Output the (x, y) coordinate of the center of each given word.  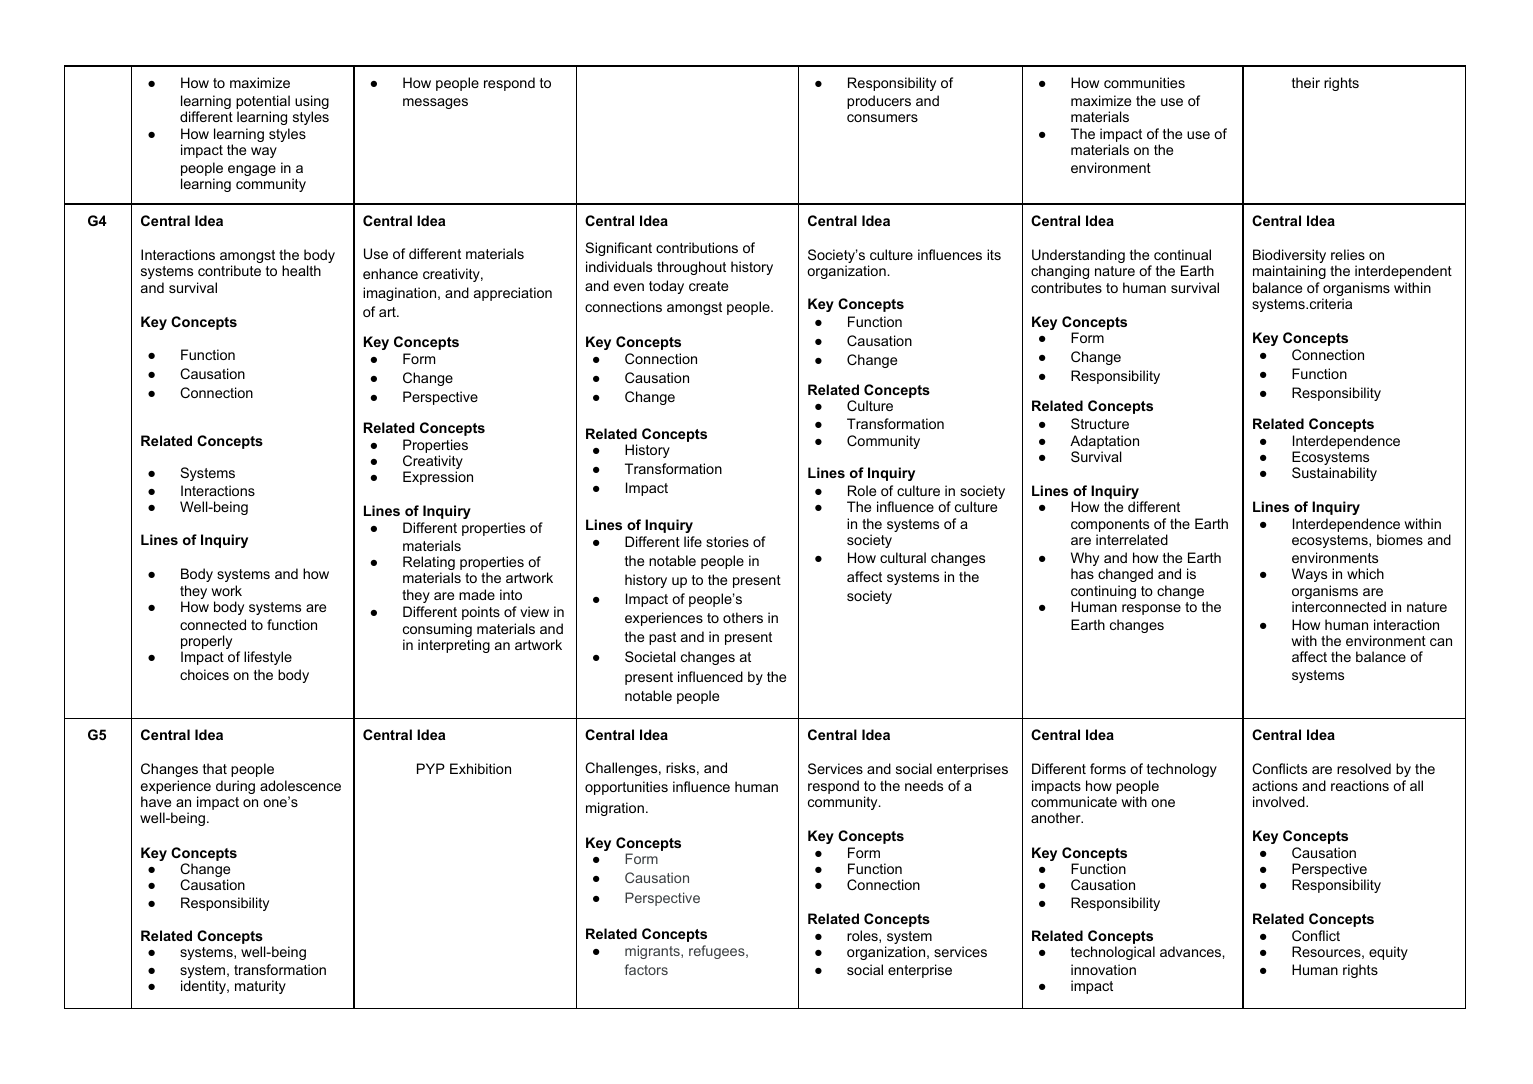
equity (1388, 953)
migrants (653, 952)
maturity (260, 987)
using (312, 103)
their (1306, 82)
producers (879, 102)
